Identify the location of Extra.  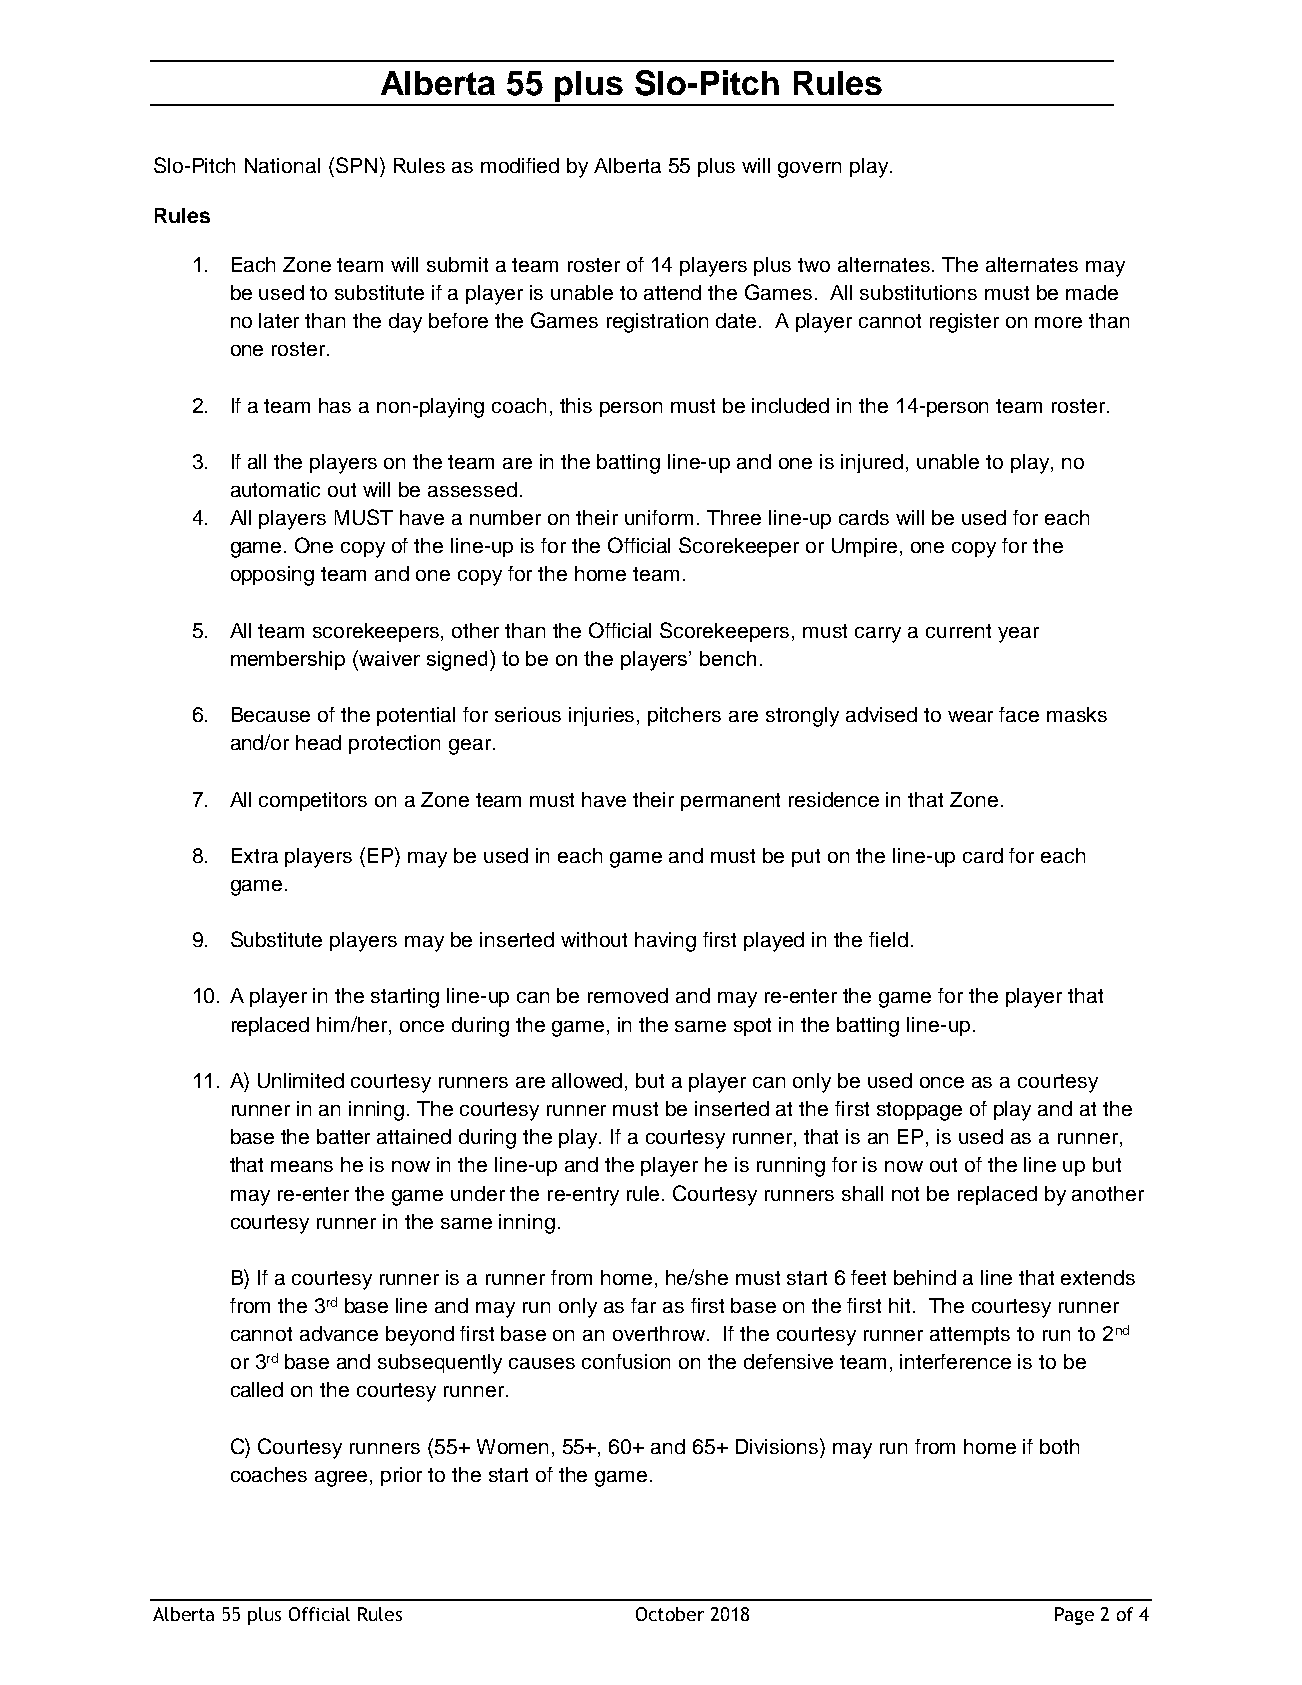
(255, 855).
